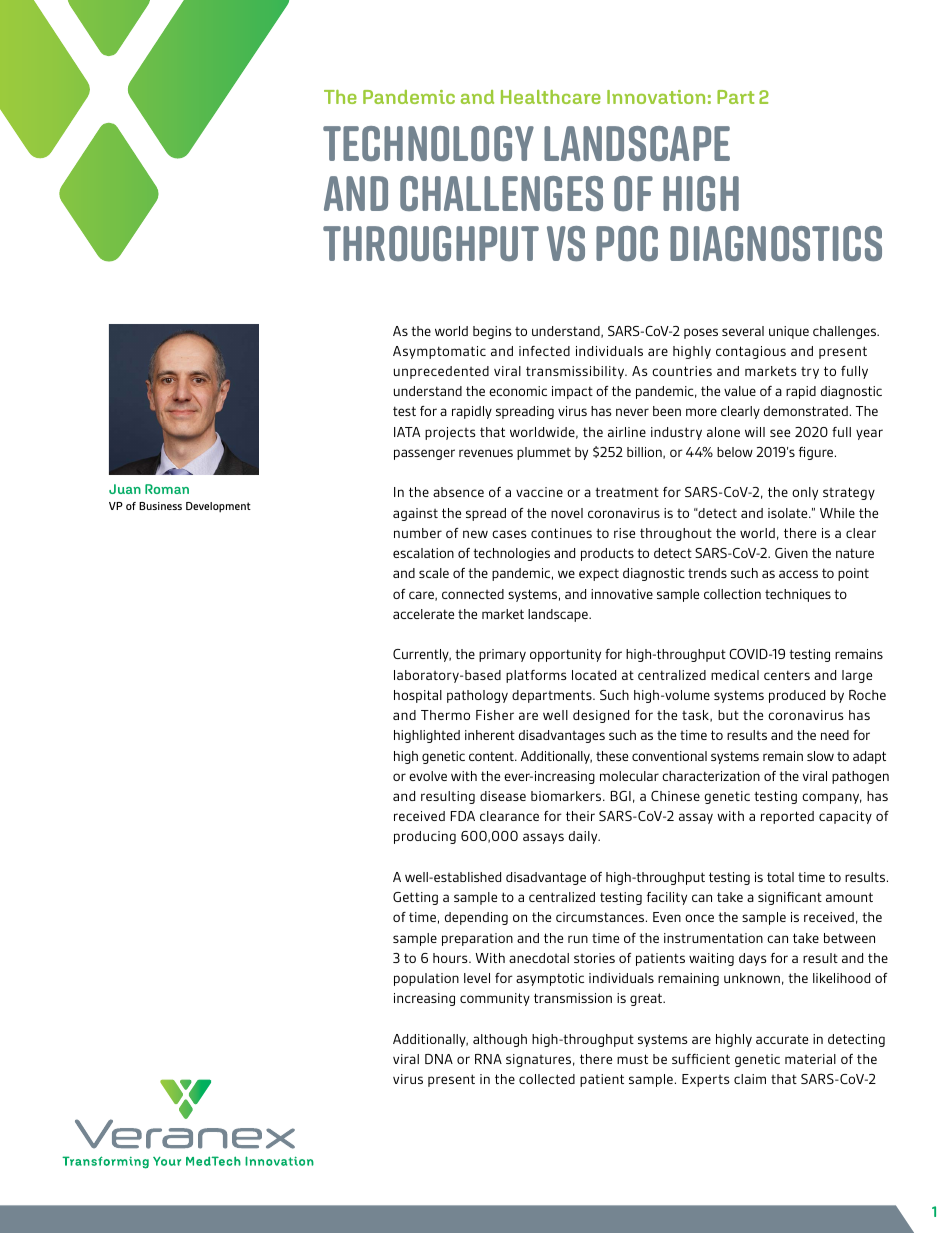 The image size is (952, 1233). I want to click on Technology, so click(428, 143).
